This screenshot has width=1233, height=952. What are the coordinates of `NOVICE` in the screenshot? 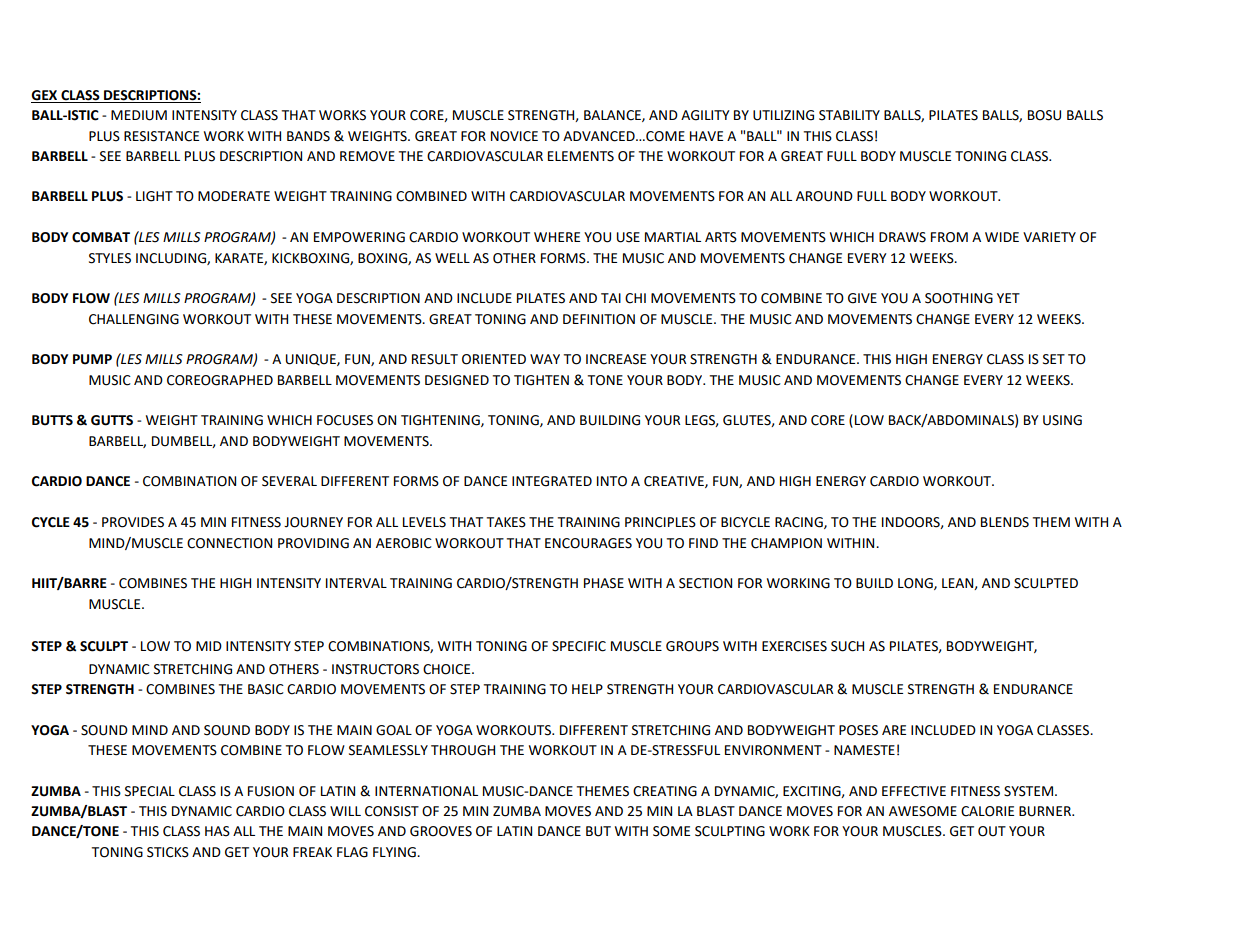 It's located at (514, 136).
